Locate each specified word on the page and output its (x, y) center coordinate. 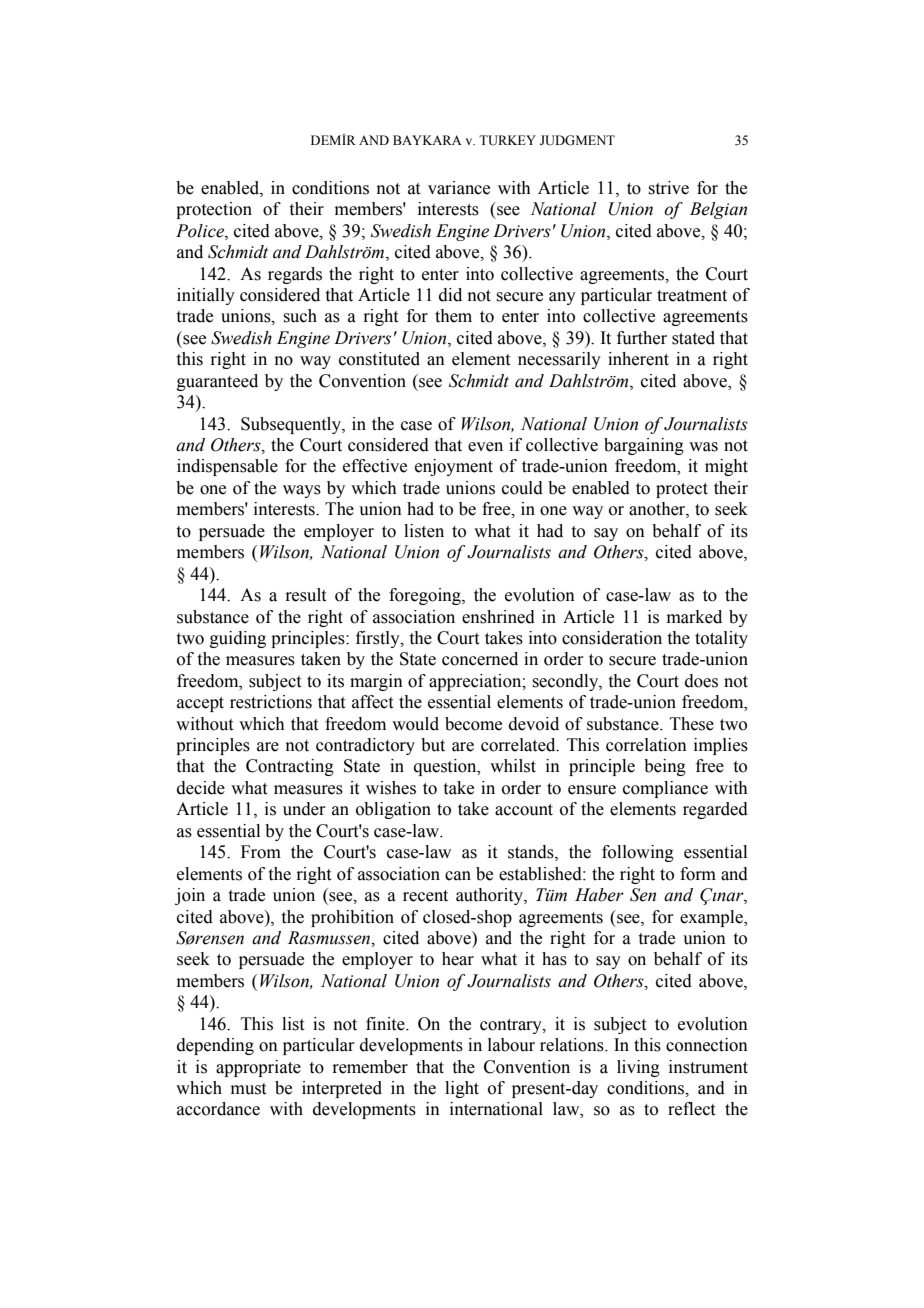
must (248, 1089)
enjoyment (454, 467)
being (665, 767)
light (462, 1089)
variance (459, 188)
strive (668, 188)
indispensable (227, 467)
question (446, 767)
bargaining (644, 446)
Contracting (290, 767)
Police (201, 231)
